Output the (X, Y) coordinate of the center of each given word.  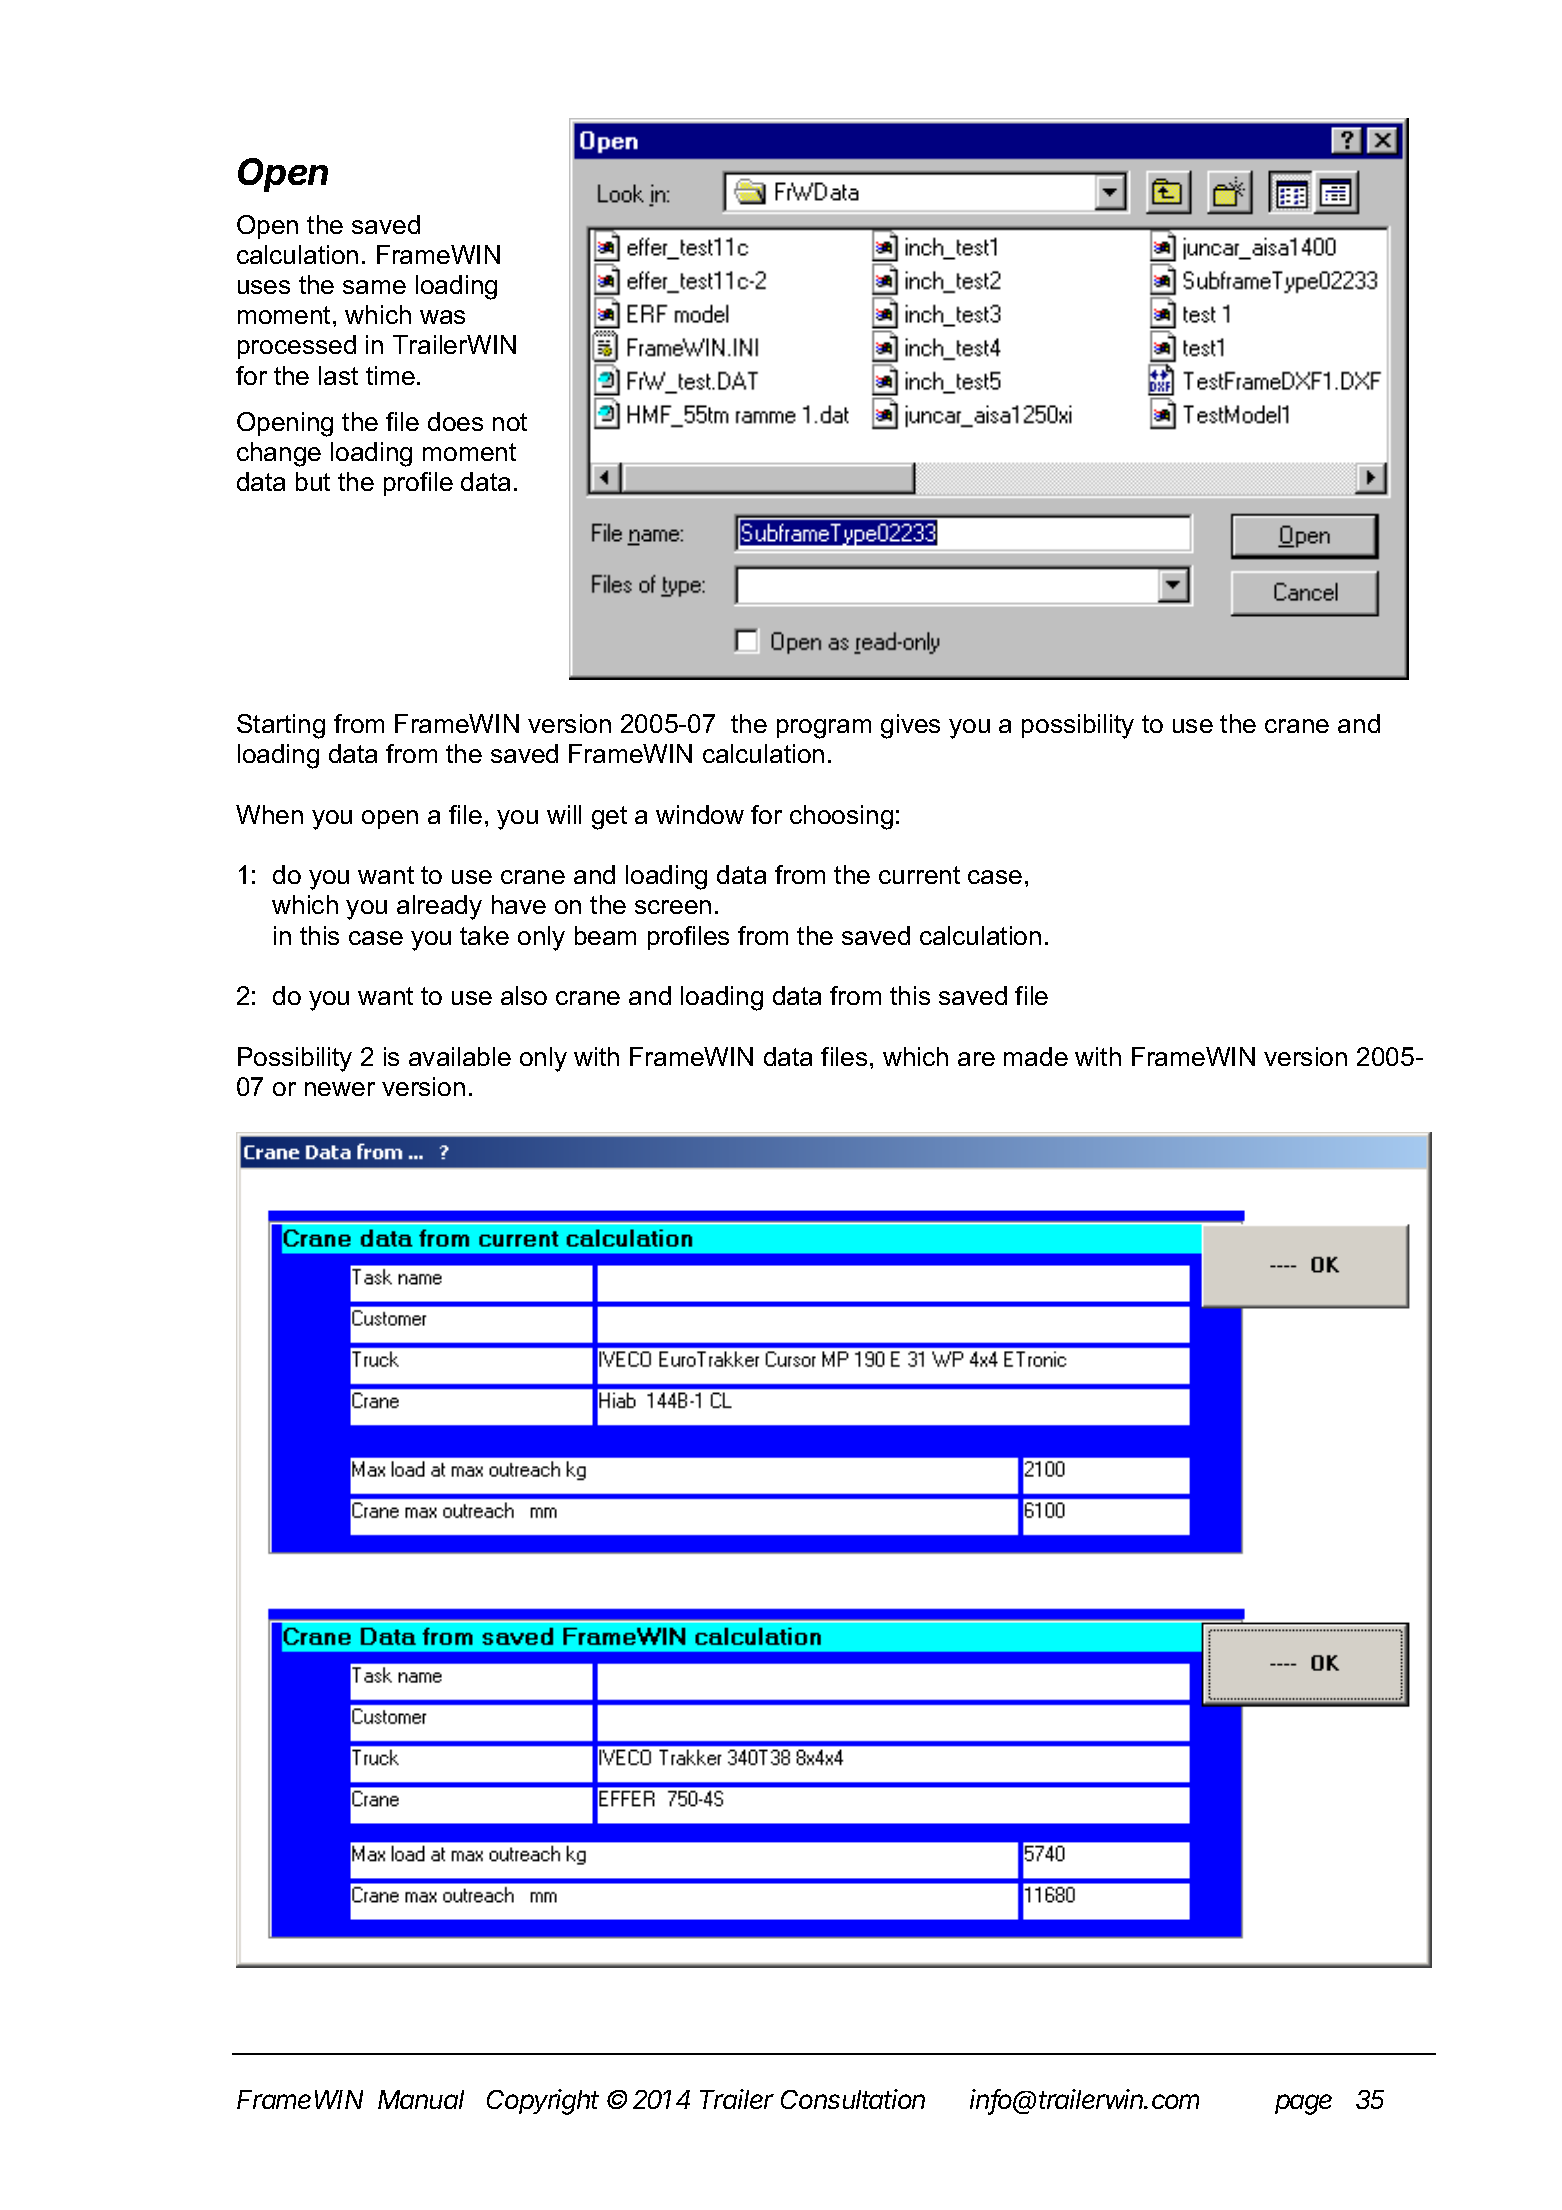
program (824, 729)
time (390, 375)
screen (673, 907)
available (460, 1056)
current (919, 875)
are (976, 1059)
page (1303, 2104)
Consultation (853, 2099)
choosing (841, 817)
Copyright (543, 2102)
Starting (281, 726)
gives (910, 726)
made (1036, 1056)
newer (340, 1089)
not (510, 422)
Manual (421, 2099)
